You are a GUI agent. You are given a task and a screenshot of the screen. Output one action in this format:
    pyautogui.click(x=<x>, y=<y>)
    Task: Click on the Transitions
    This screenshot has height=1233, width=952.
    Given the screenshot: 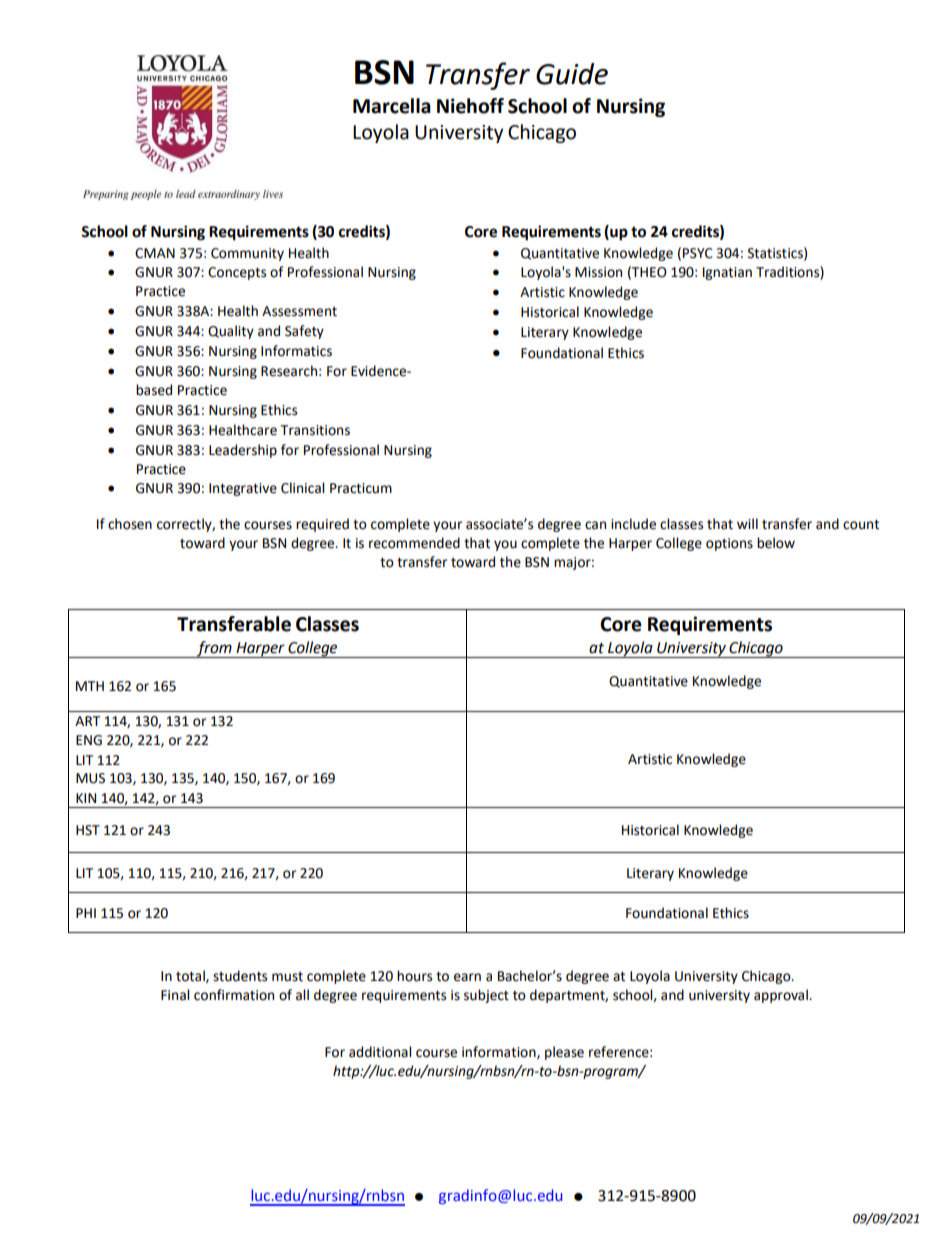 What is the action you would take?
    pyautogui.click(x=315, y=430)
